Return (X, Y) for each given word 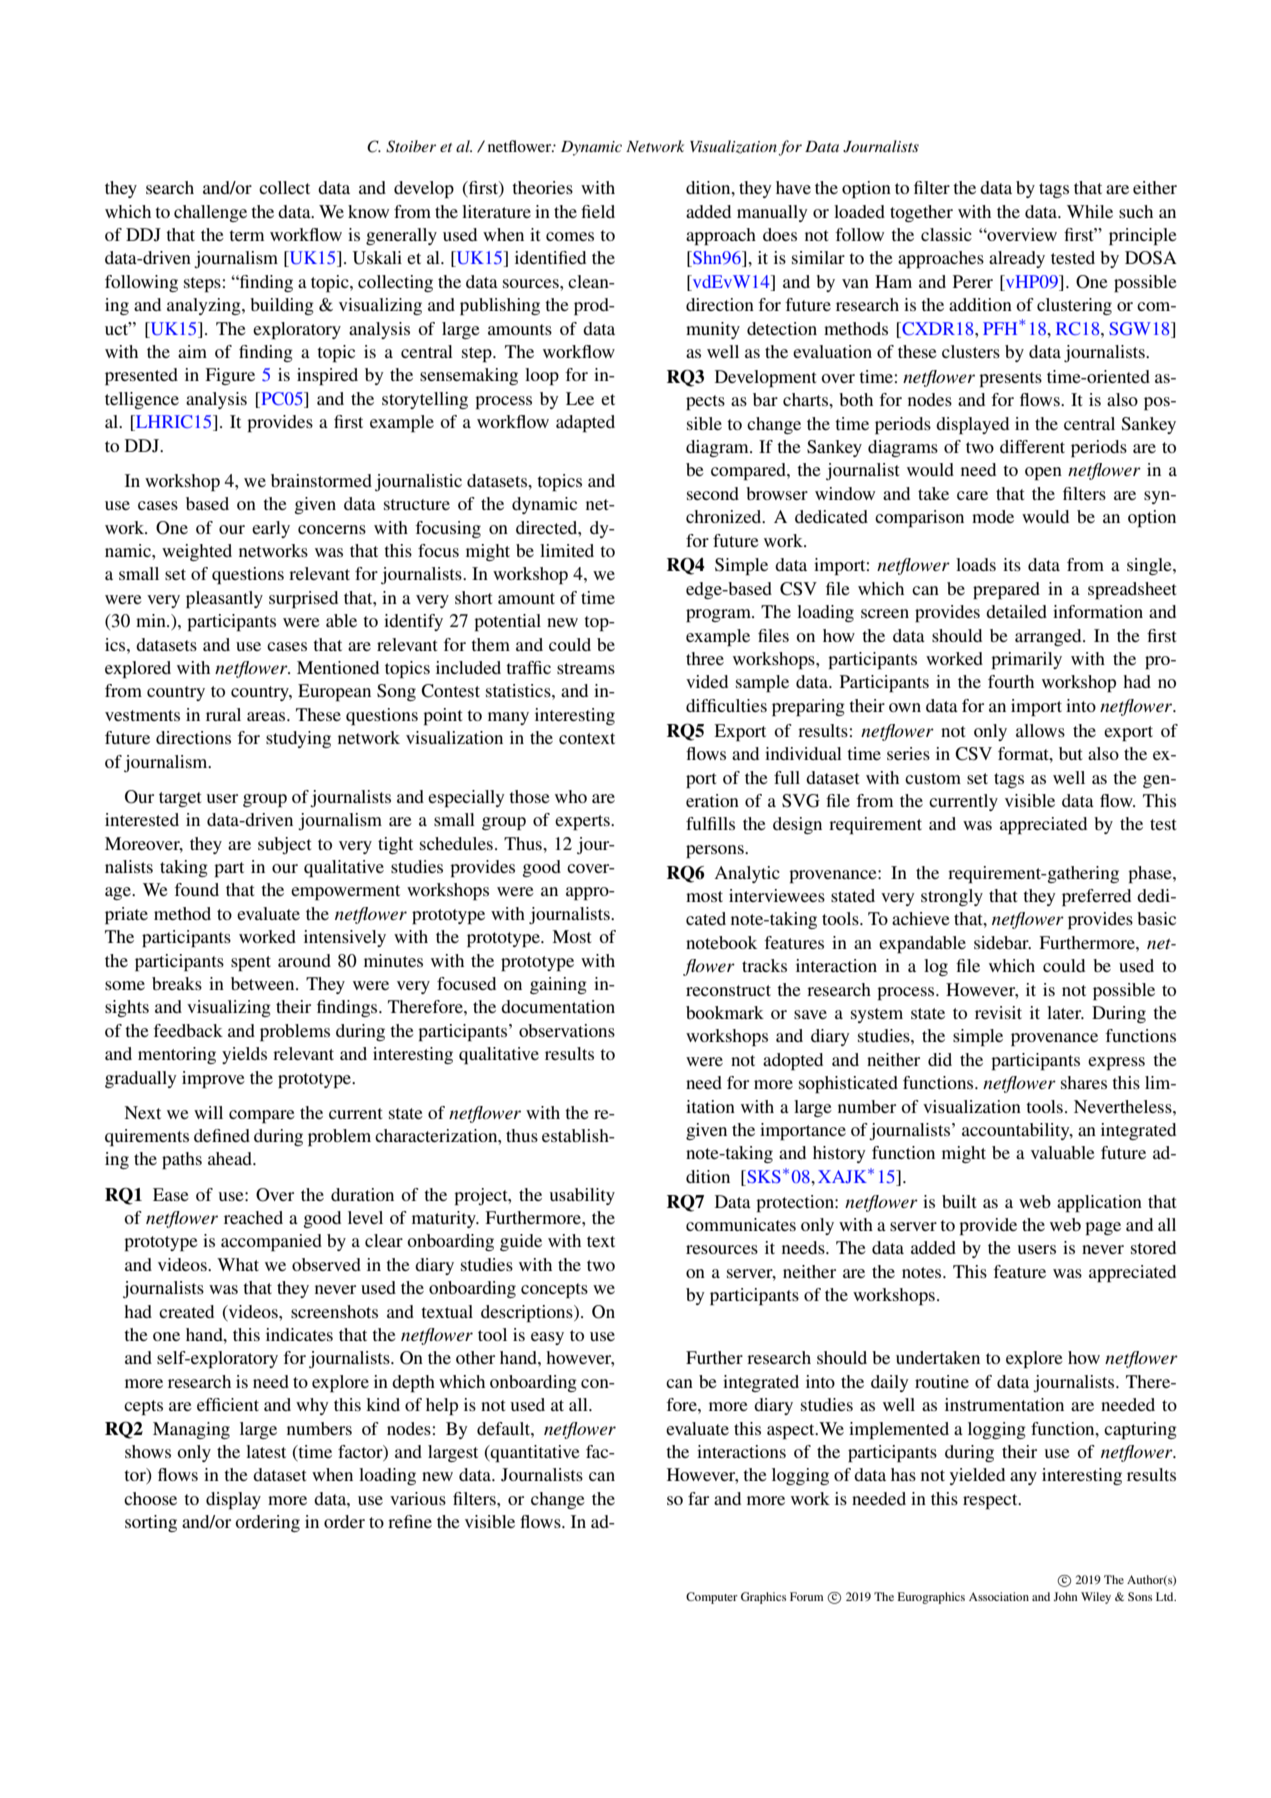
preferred (1096, 897)
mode (993, 516)
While (1090, 211)
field (598, 211)
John (1065, 1596)
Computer (712, 1598)
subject (284, 845)
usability (582, 1196)
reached (253, 1217)
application (1099, 1203)
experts (583, 822)
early (271, 529)
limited (567, 550)
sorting (151, 1523)
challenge (210, 213)
